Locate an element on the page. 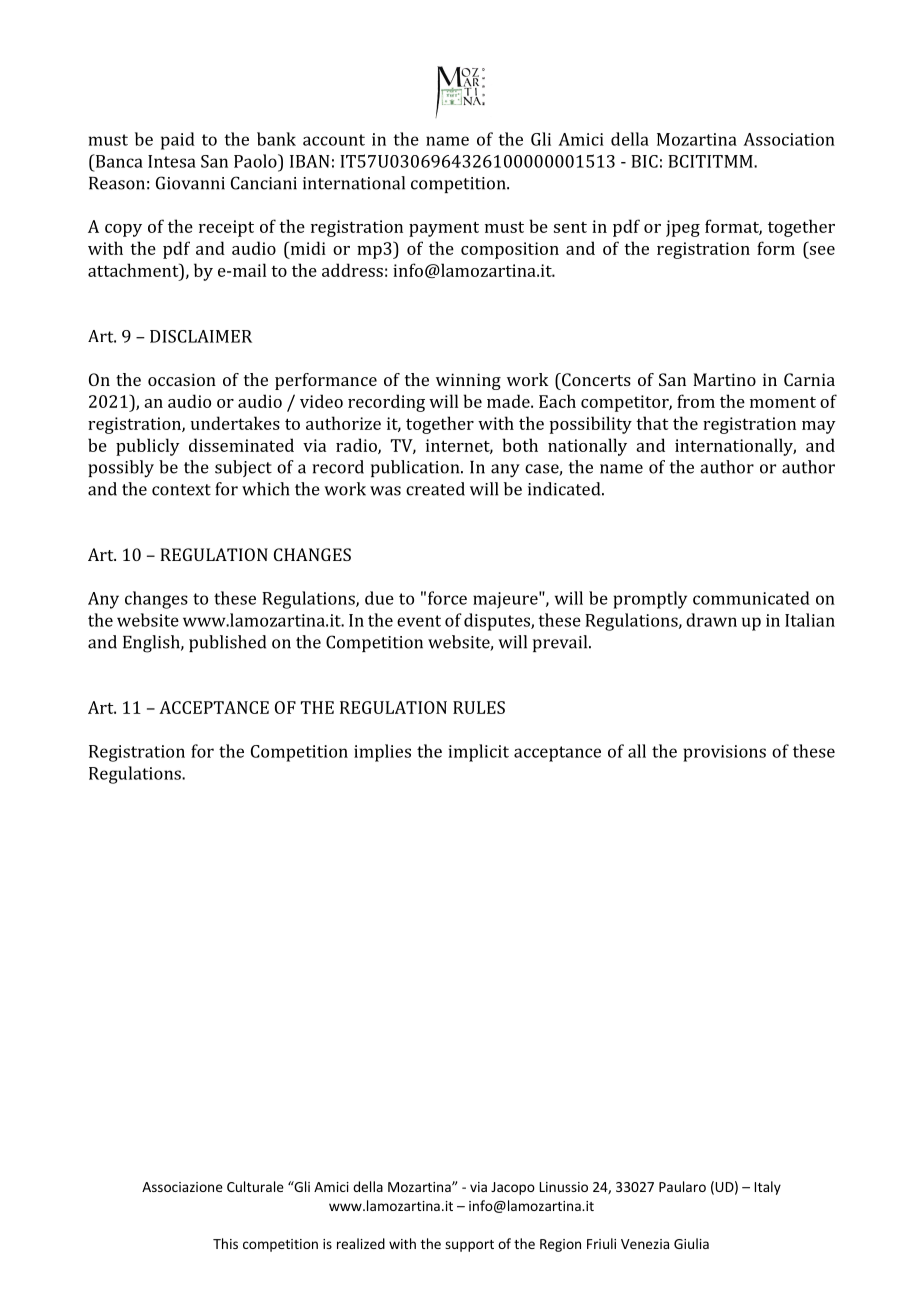  provisions is located at coordinates (724, 753).
